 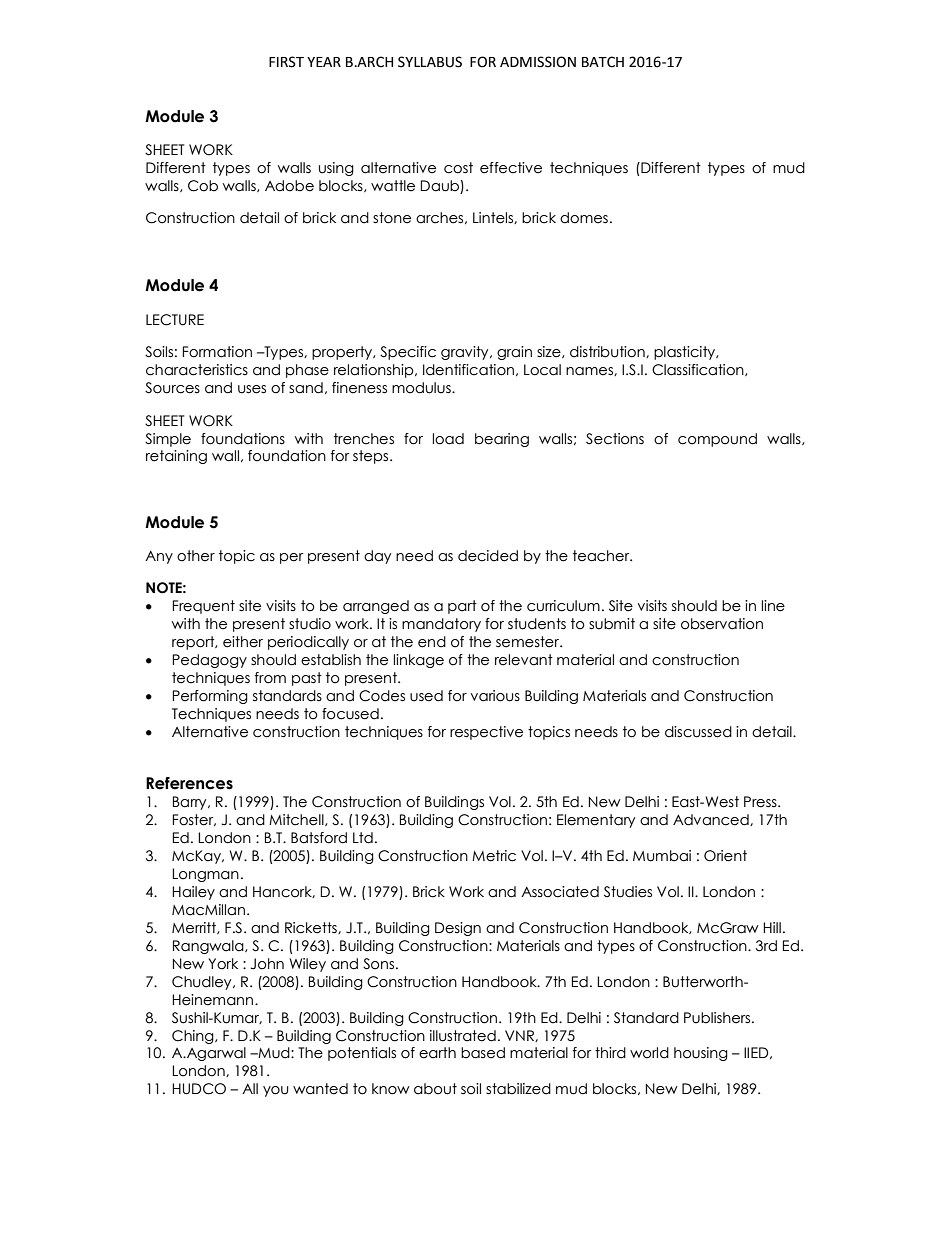 I want to click on Classification, so click(x=699, y=370).
